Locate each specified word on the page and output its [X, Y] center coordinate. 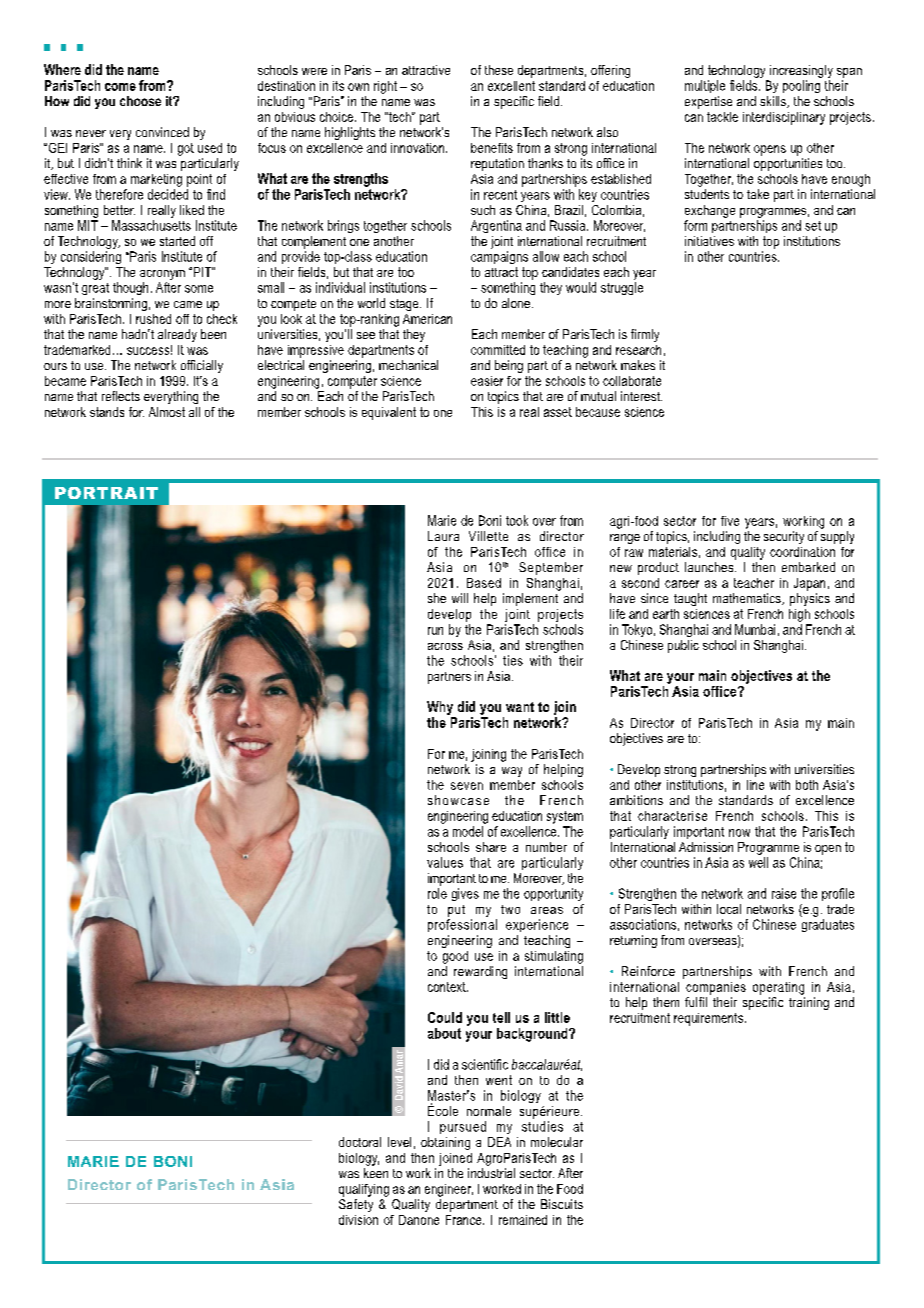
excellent [511, 86]
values [445, 862]
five [730, 521]
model [468, 831]
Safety [356, 1205]
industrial [491, 1173]
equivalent [389, 413]
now [739, 833]
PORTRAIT [106, 493]
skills [774, 102]
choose [140, 101]
